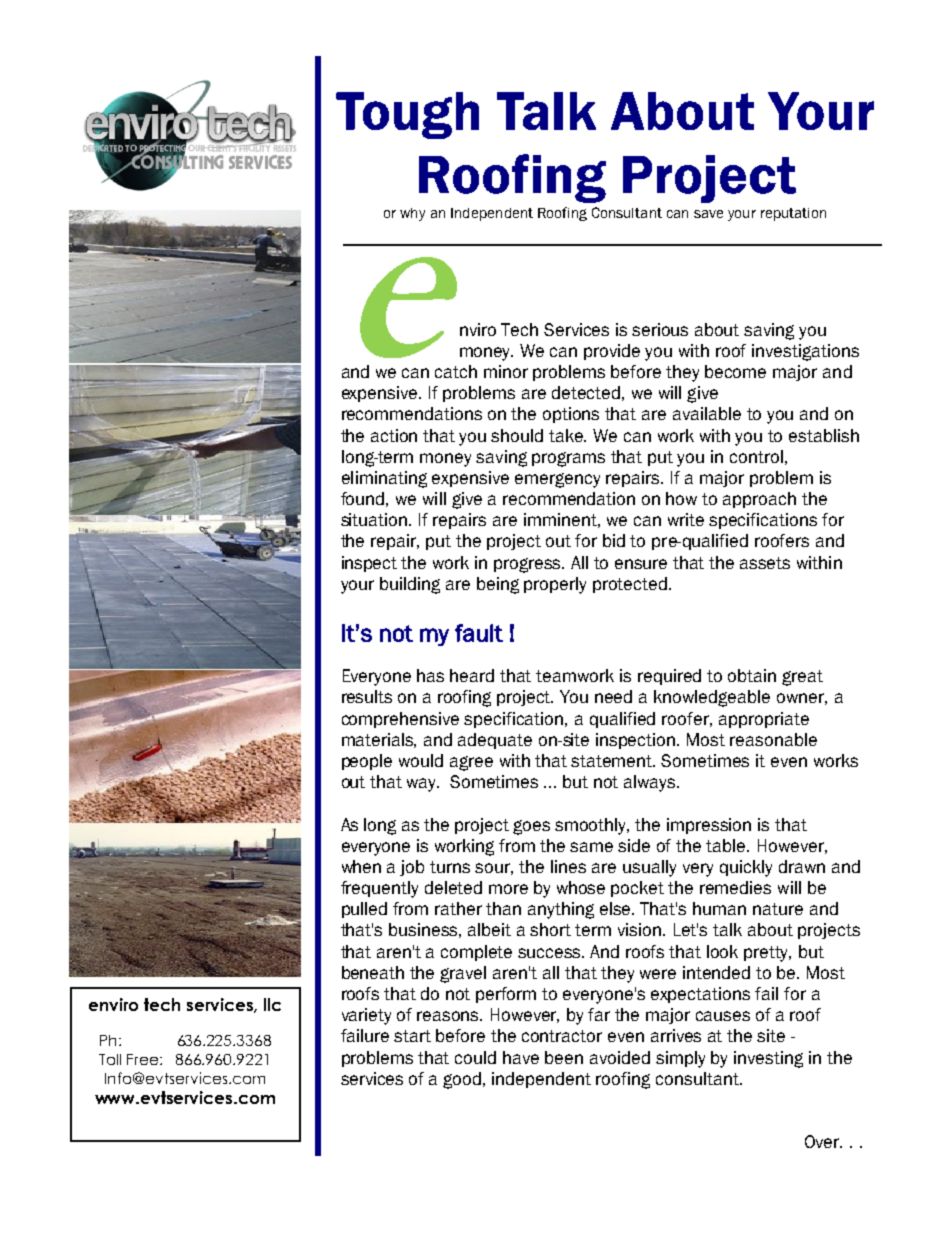 This document has width=952, height=1233. What do you see at coordinates (479, 633) in the document?
I see `fault` at bounding box center [479, 633].
